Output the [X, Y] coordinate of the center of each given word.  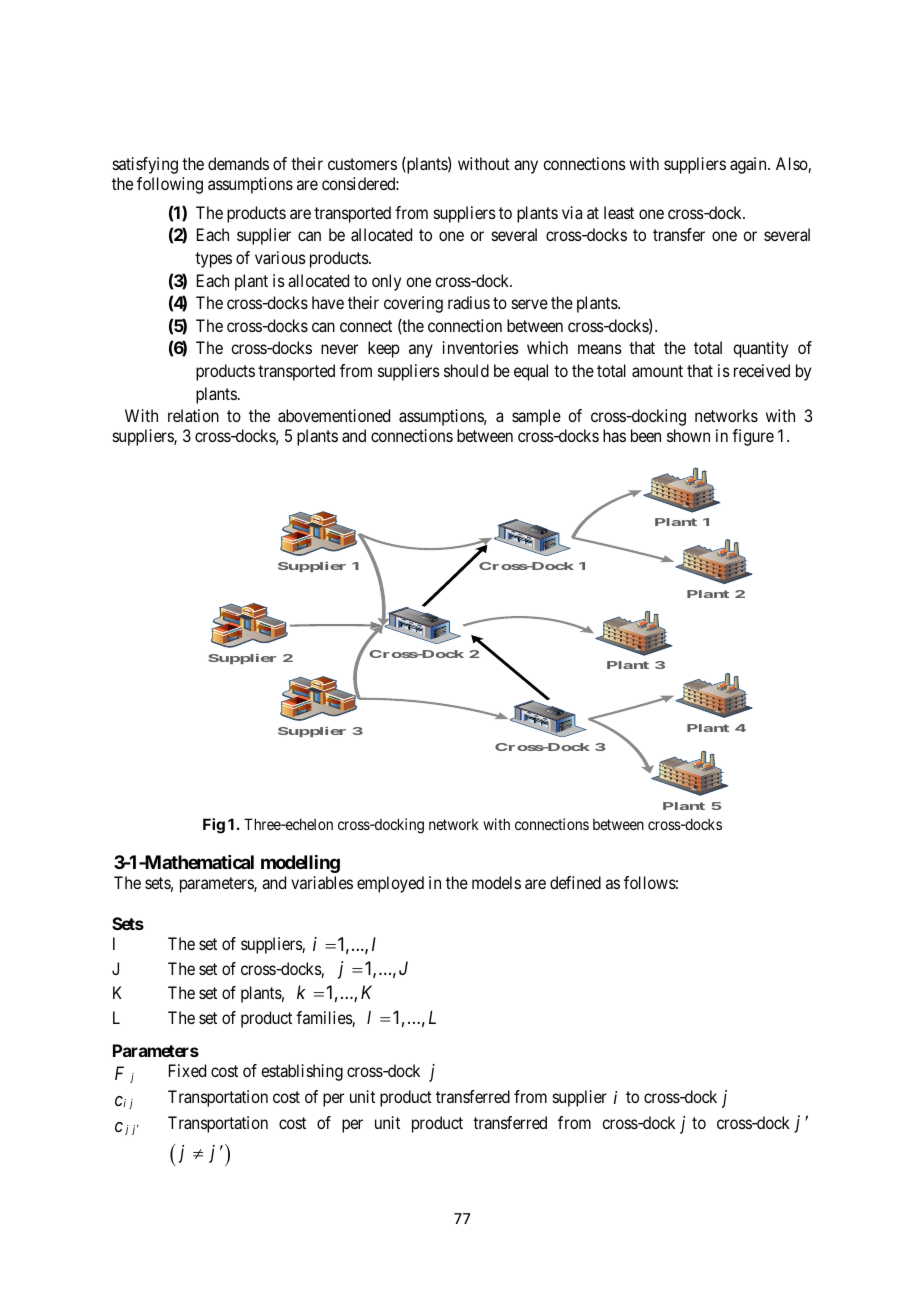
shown [688, 435]
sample [536, 417]
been [646, 435]
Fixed [187, 1070]
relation [193, 415]
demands [238, 163]
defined [575, 882]
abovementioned [334, 415]
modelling [300, 864]
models [496, 882]
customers [362, 164]
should [466, 370]
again [749, 165]
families [324, 1019]
